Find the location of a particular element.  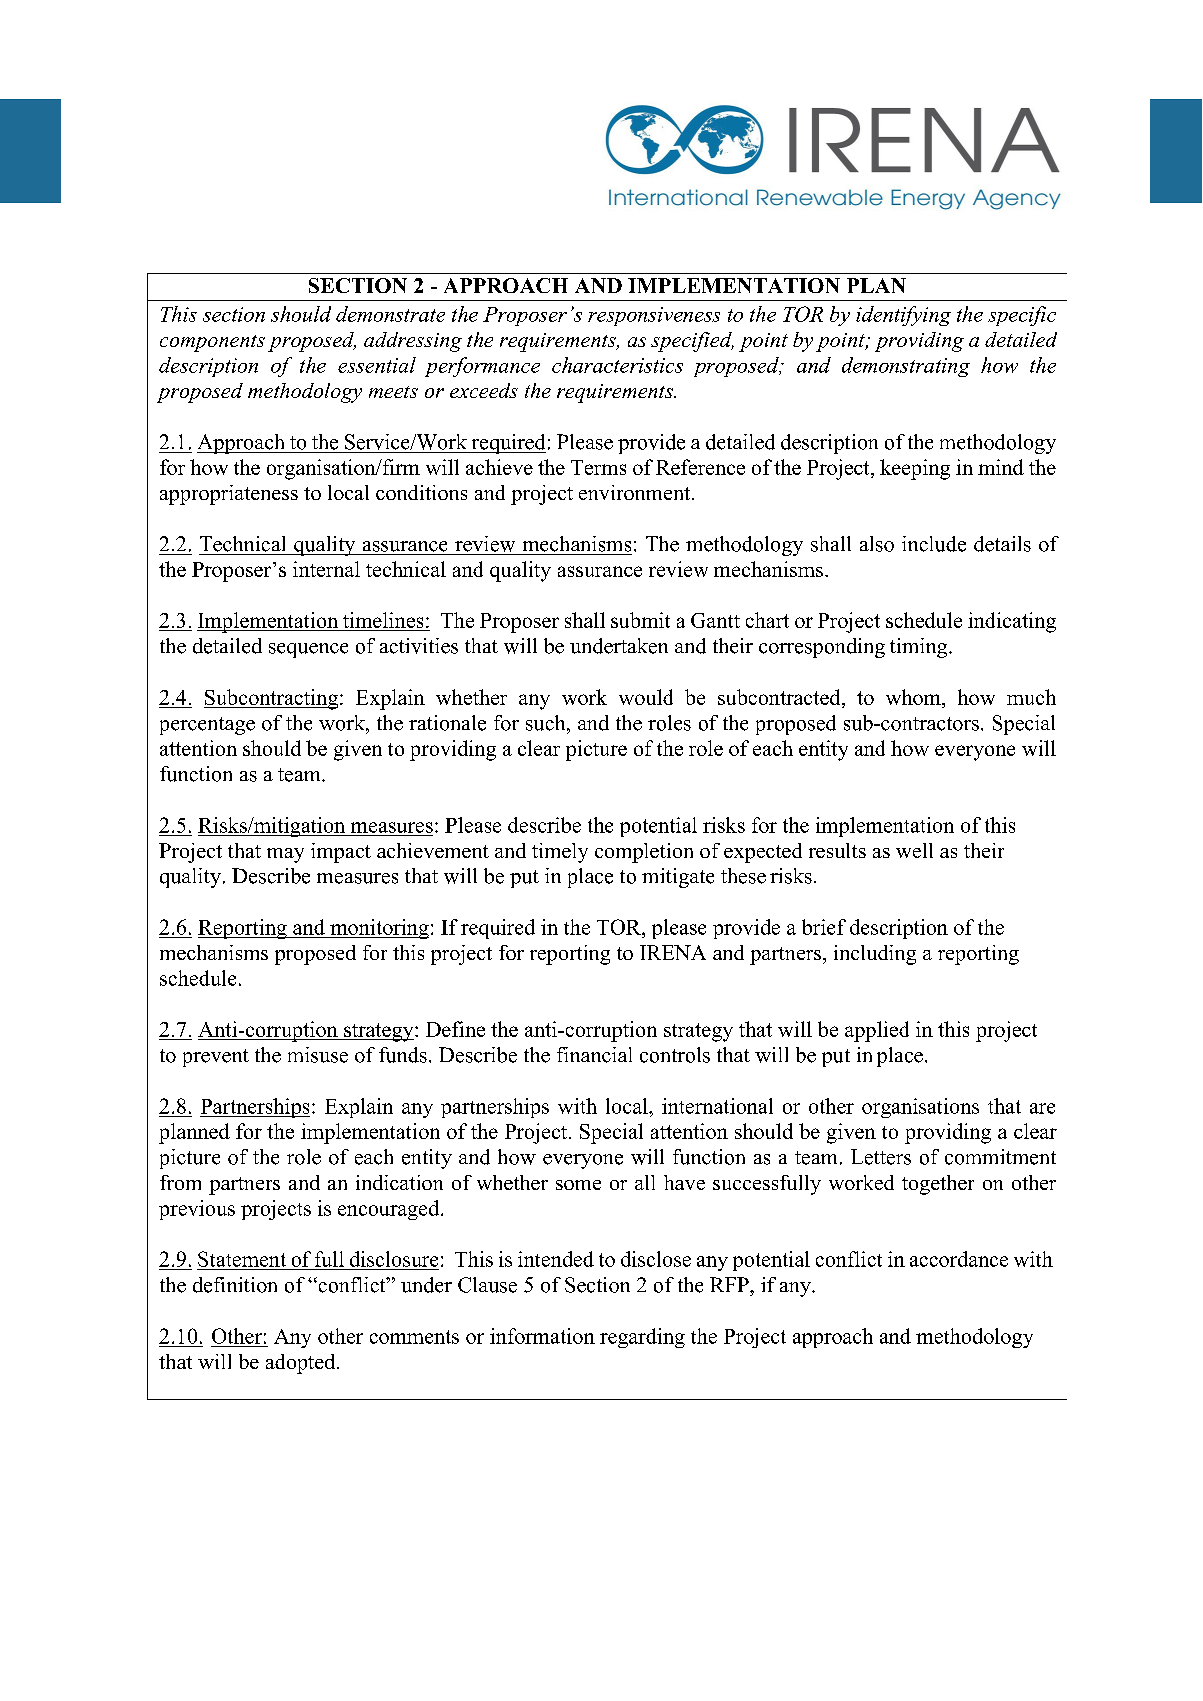

adopted is located at coordinates (302, 1364).
